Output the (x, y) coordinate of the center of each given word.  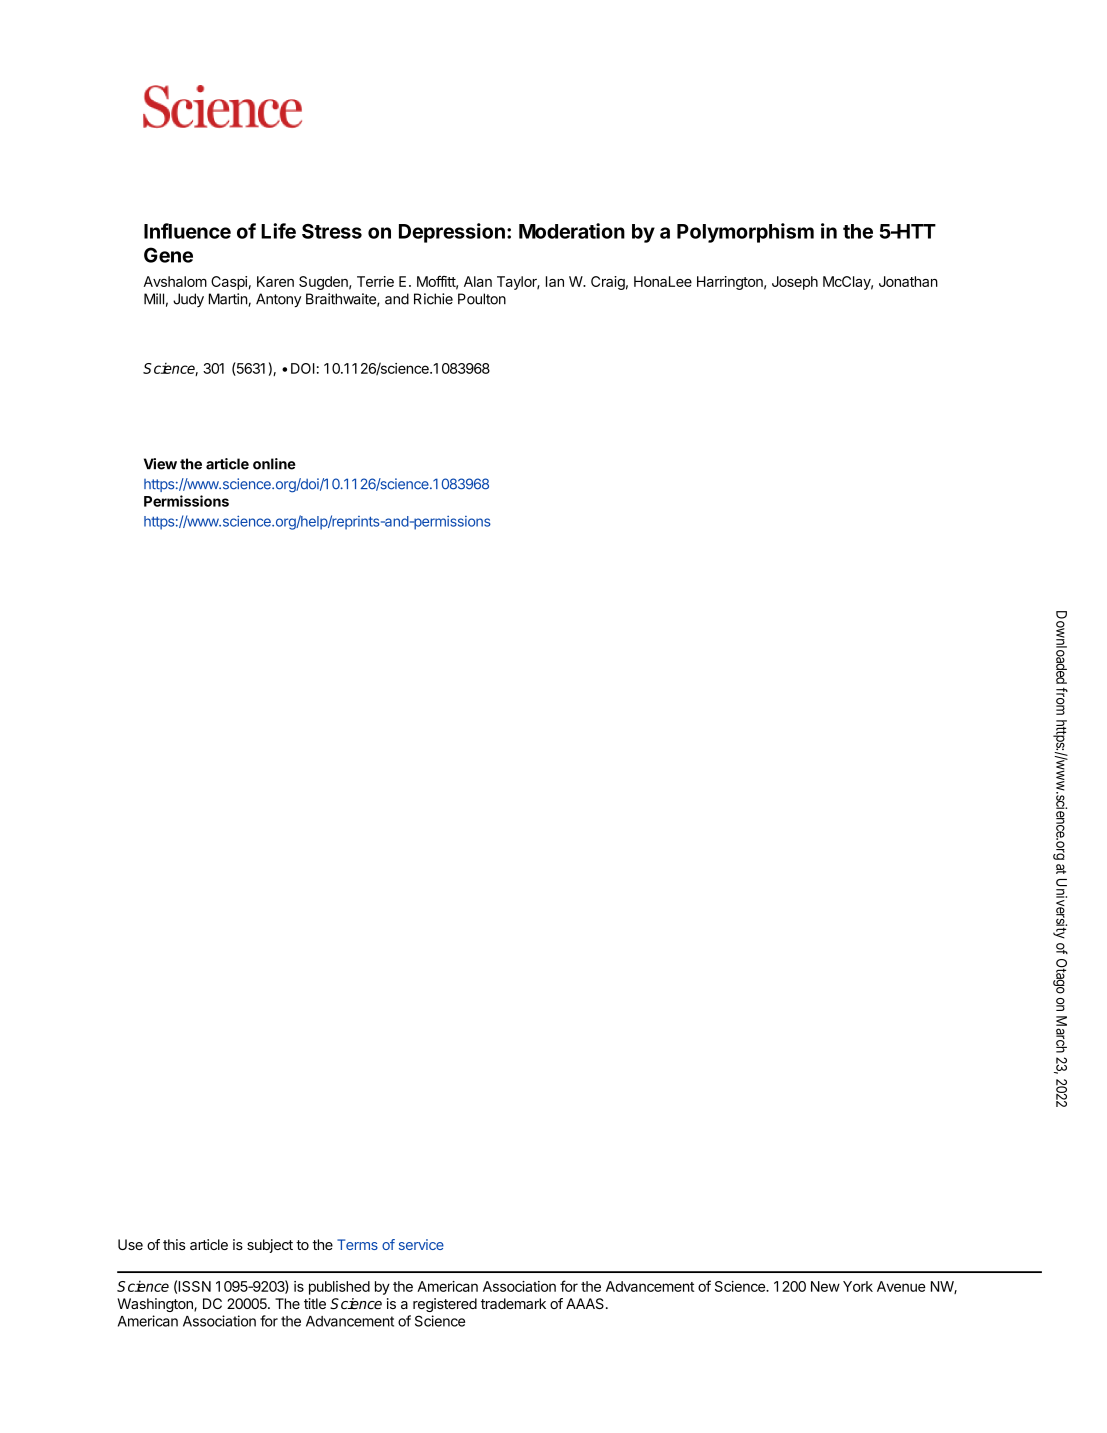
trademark (513, 1303)
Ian (555, 281)
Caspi (229, 283)
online (274, 464)
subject (270, 1246)
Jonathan (908, 281)
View (160, 464)
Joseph (795, 283)
